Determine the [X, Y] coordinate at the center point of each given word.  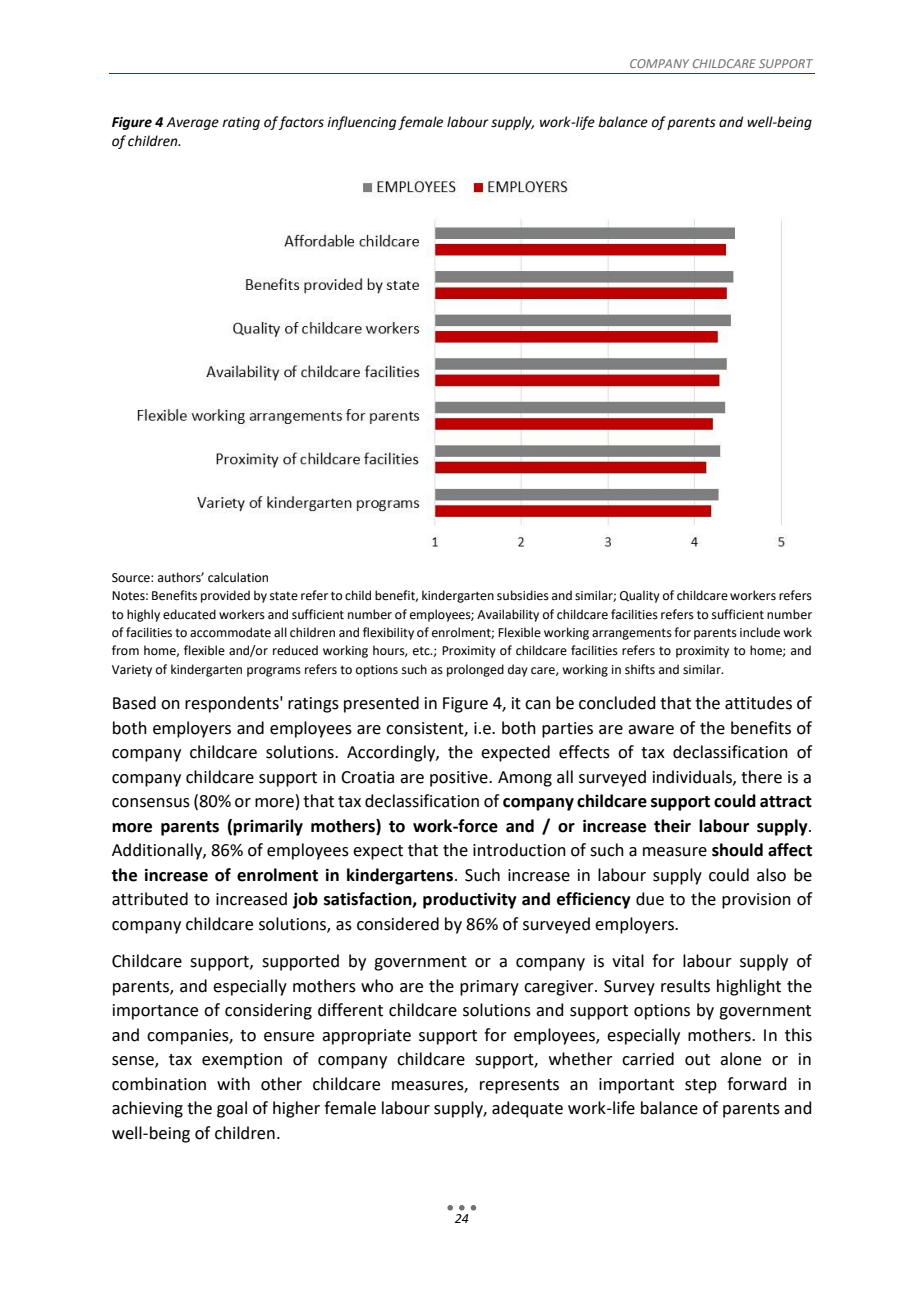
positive [460, 779]
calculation [238, 577]
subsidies [523, 595]
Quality [640, 596]
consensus [151, 803]
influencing [361, 123]
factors [301, 123]
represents [519, 1086]
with [233, 1084]
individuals [693, 777]
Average [192, 123]
